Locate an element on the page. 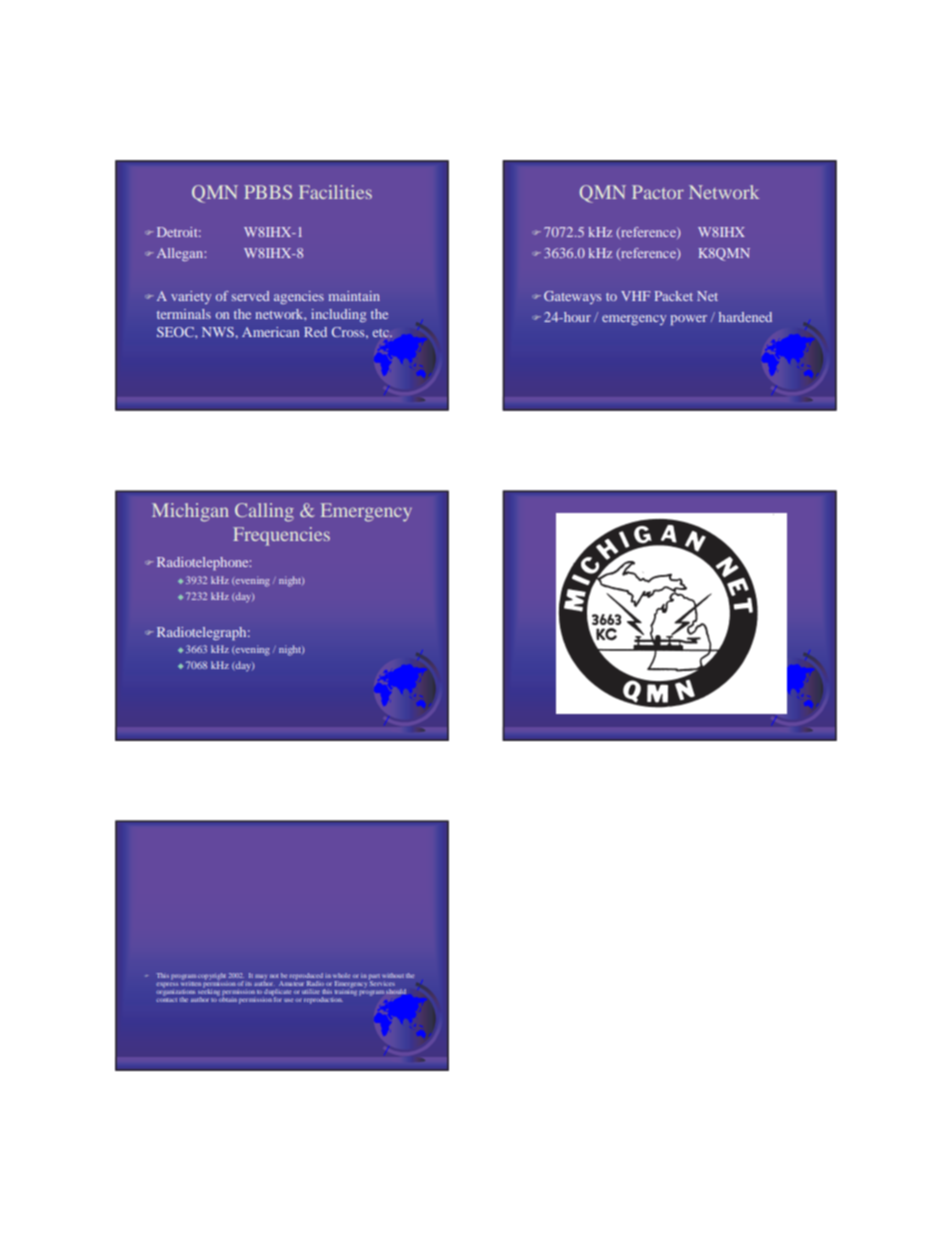 The width and height of the document is (952, 1233). its is located at coordinates (248, 984).
